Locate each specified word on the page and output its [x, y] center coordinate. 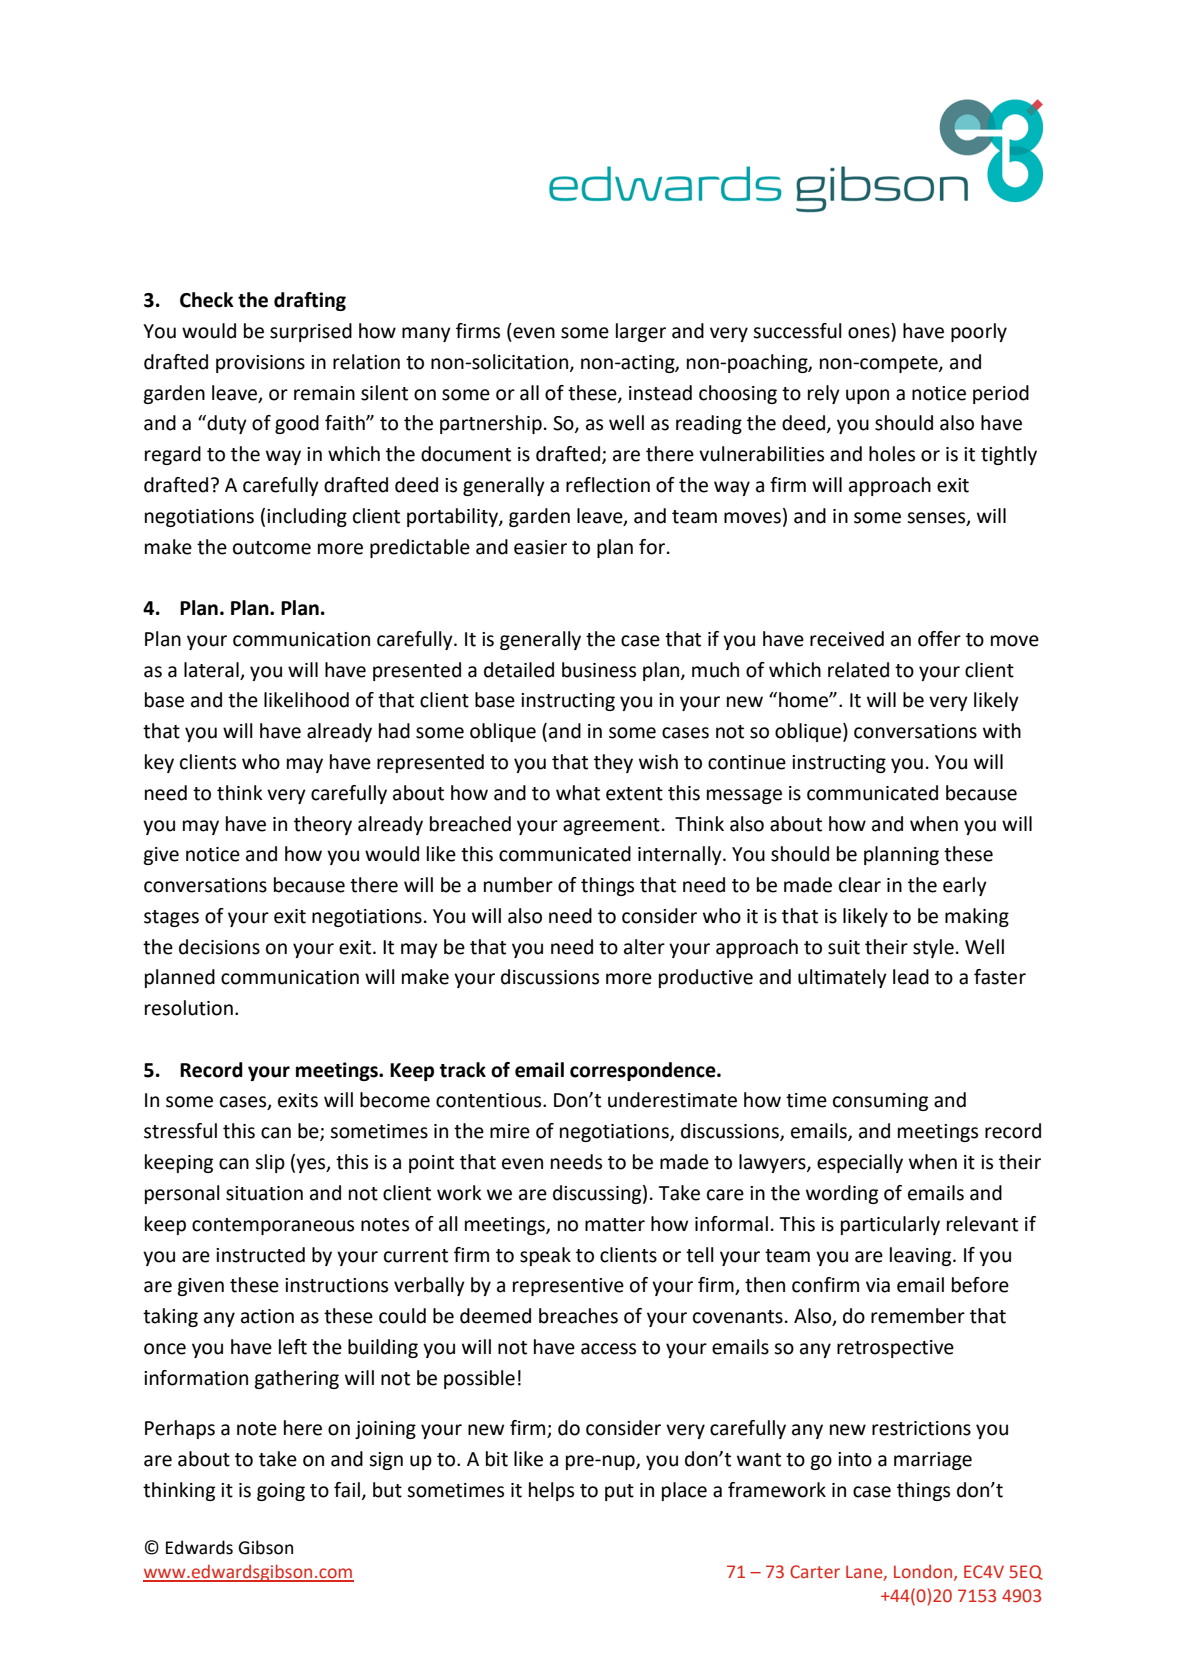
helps [551, 1491]
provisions [260, 364]
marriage [933, 1461]
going [281, 1492]
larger [641, 332]
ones [869, 333]
